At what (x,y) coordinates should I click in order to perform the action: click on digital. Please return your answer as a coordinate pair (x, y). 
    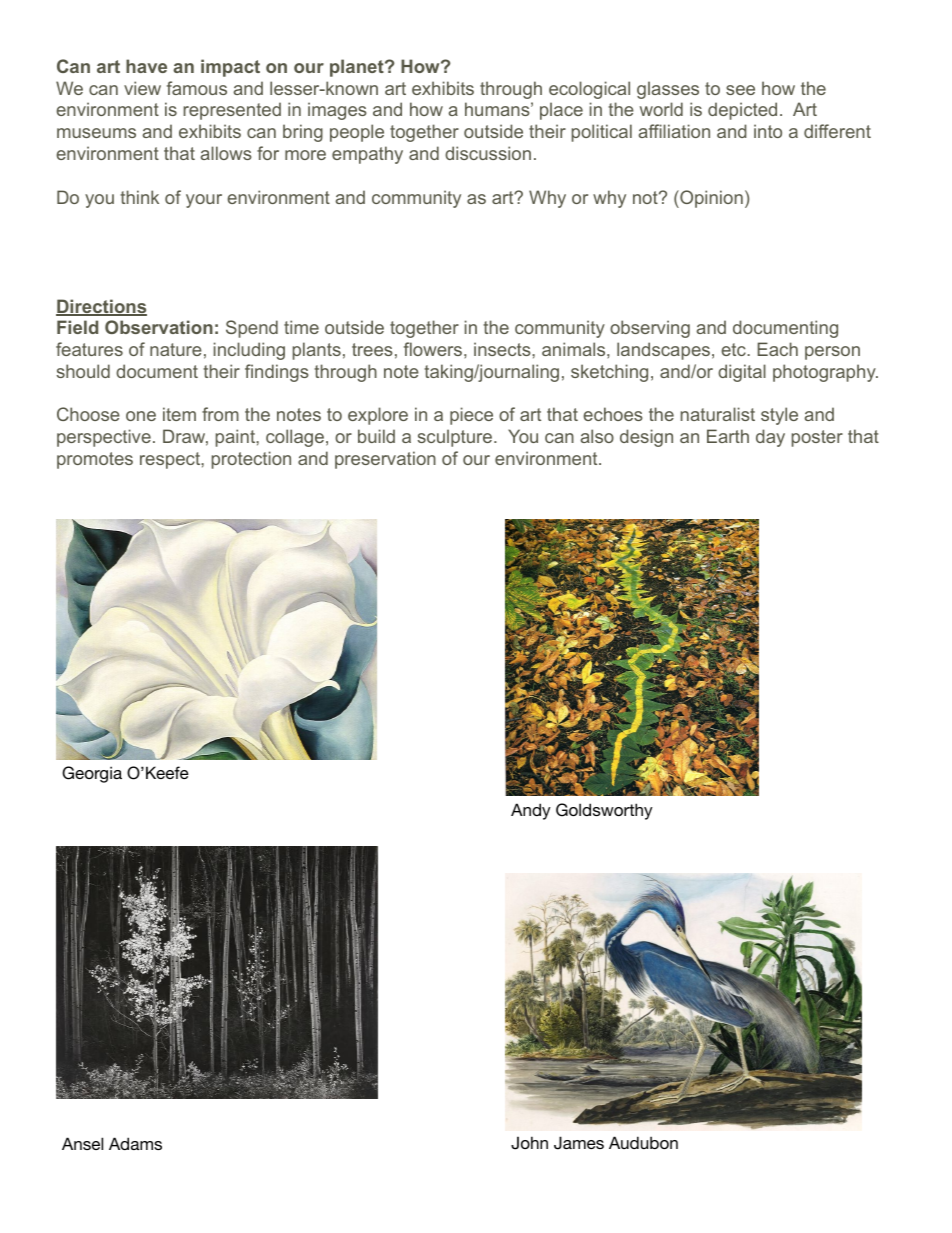
    Looking at the image, I should click on (742, 373).
